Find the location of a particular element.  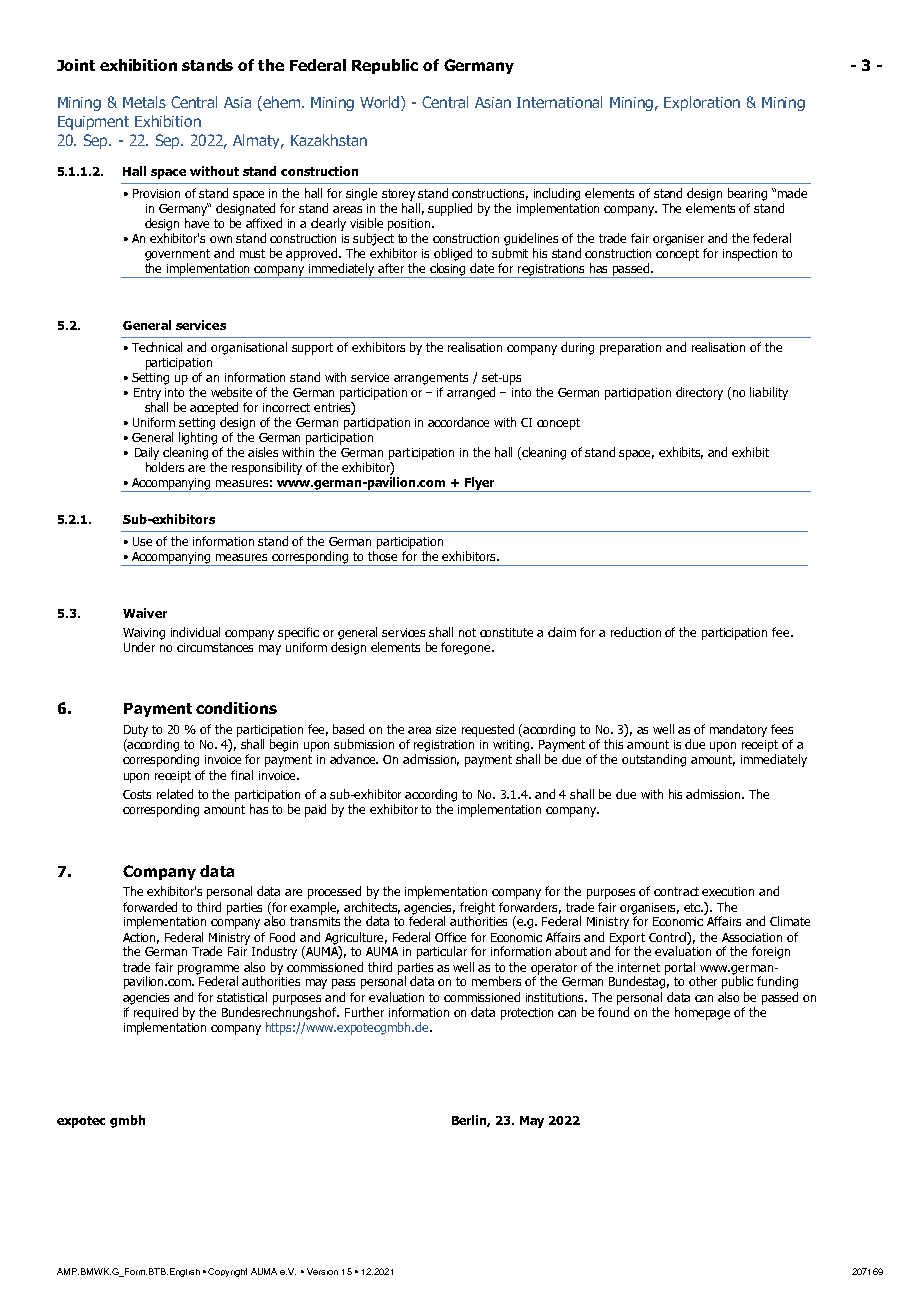

directory is located at coordinates (699, 393).
